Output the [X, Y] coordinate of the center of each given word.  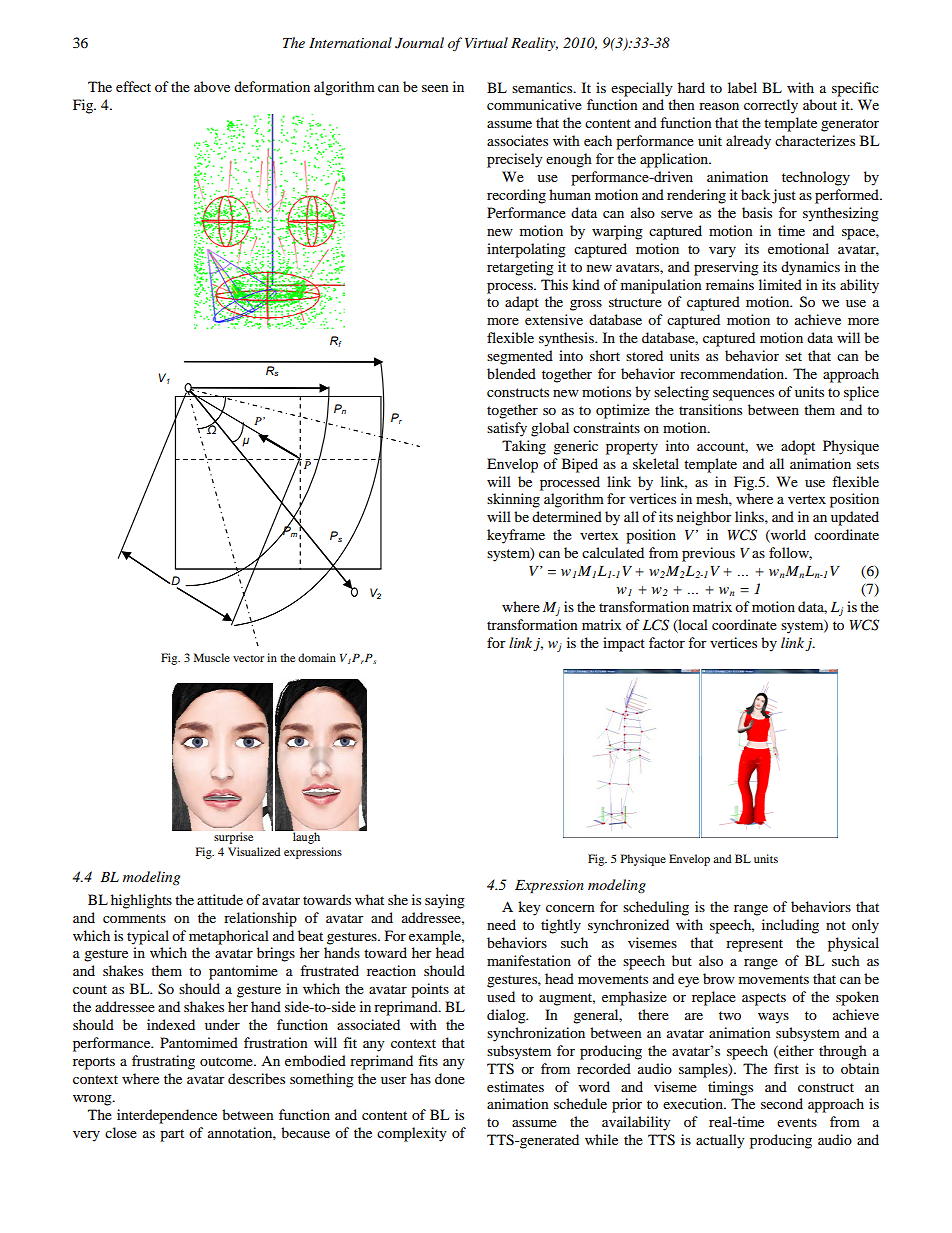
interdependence [167, 1116]
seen [435, 88]
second [782, 1103]
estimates [515, 1086]
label [742, 87]
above [212, 86]
